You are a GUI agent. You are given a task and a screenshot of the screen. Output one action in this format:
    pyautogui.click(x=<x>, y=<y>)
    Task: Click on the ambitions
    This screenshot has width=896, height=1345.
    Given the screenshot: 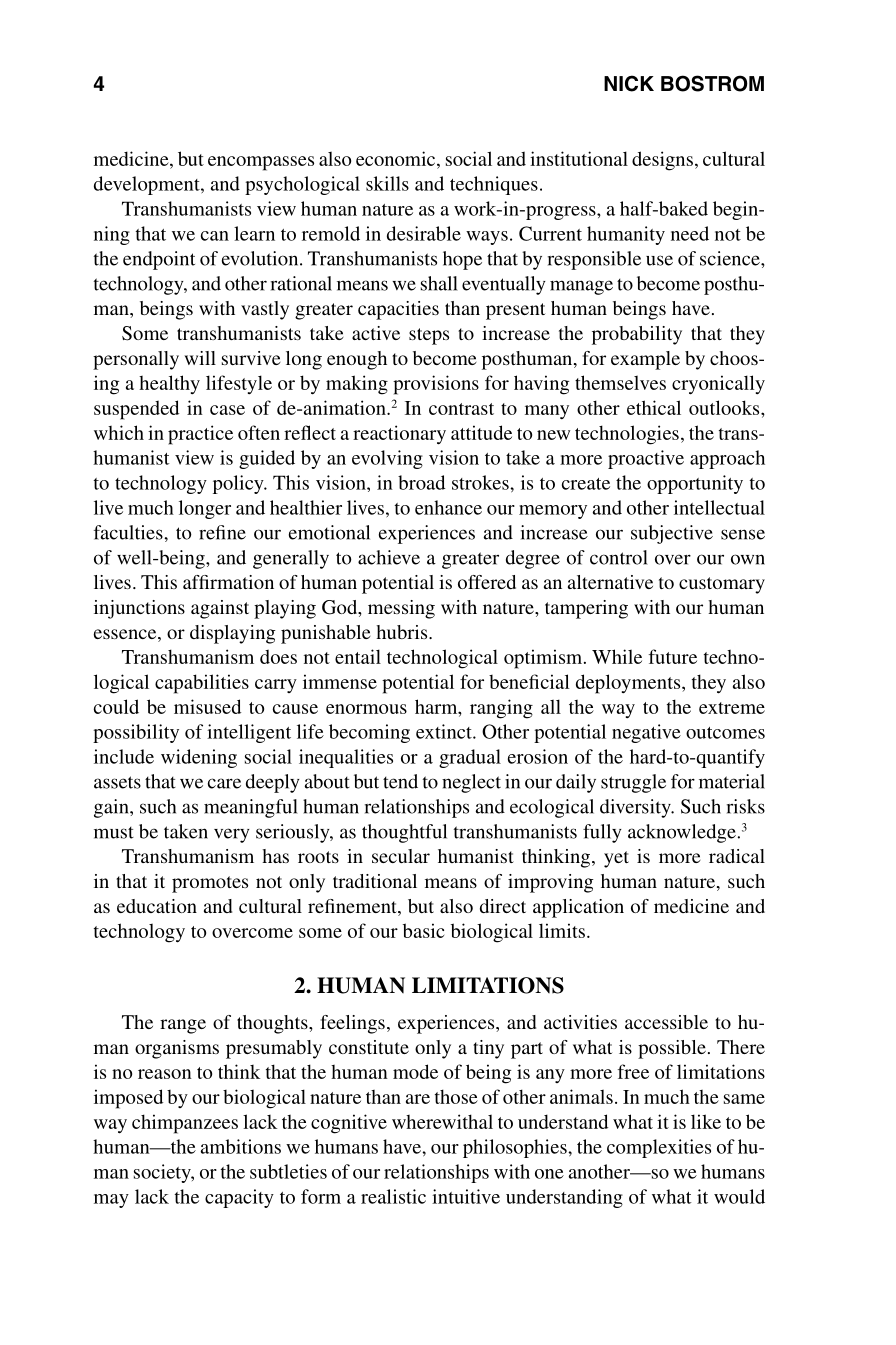 What is the action you would take?
    pyautogui.click(x=241, y=1146)
